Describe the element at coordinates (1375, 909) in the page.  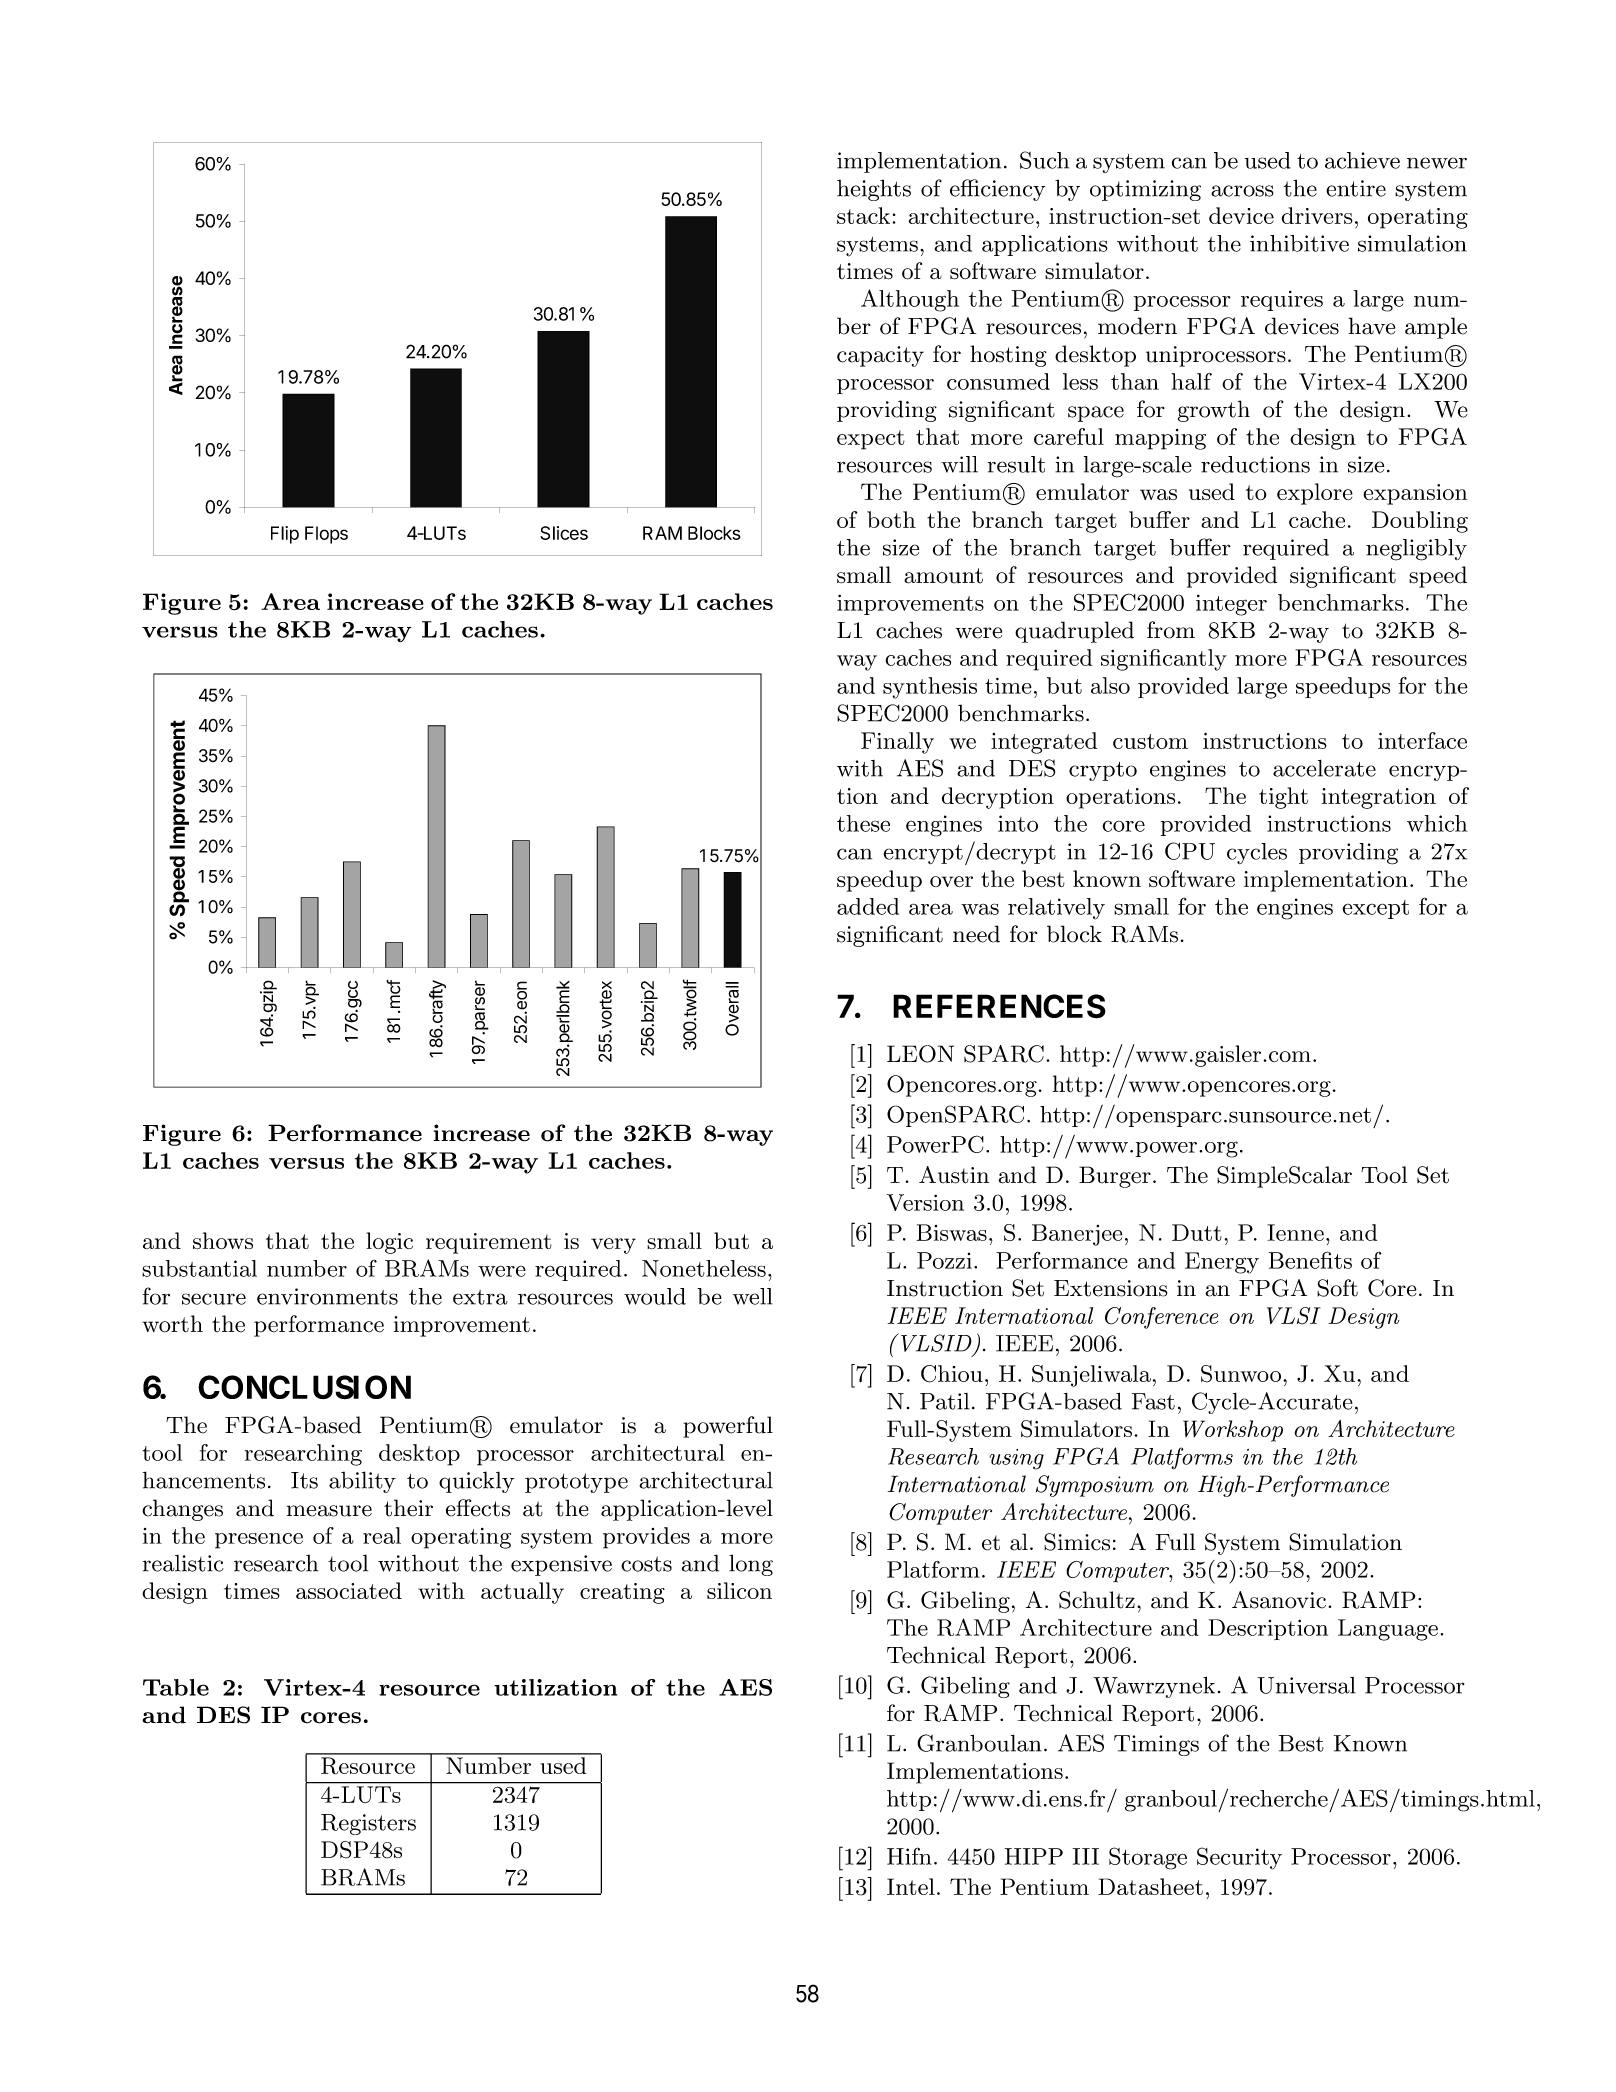
I see `except` at that location.
